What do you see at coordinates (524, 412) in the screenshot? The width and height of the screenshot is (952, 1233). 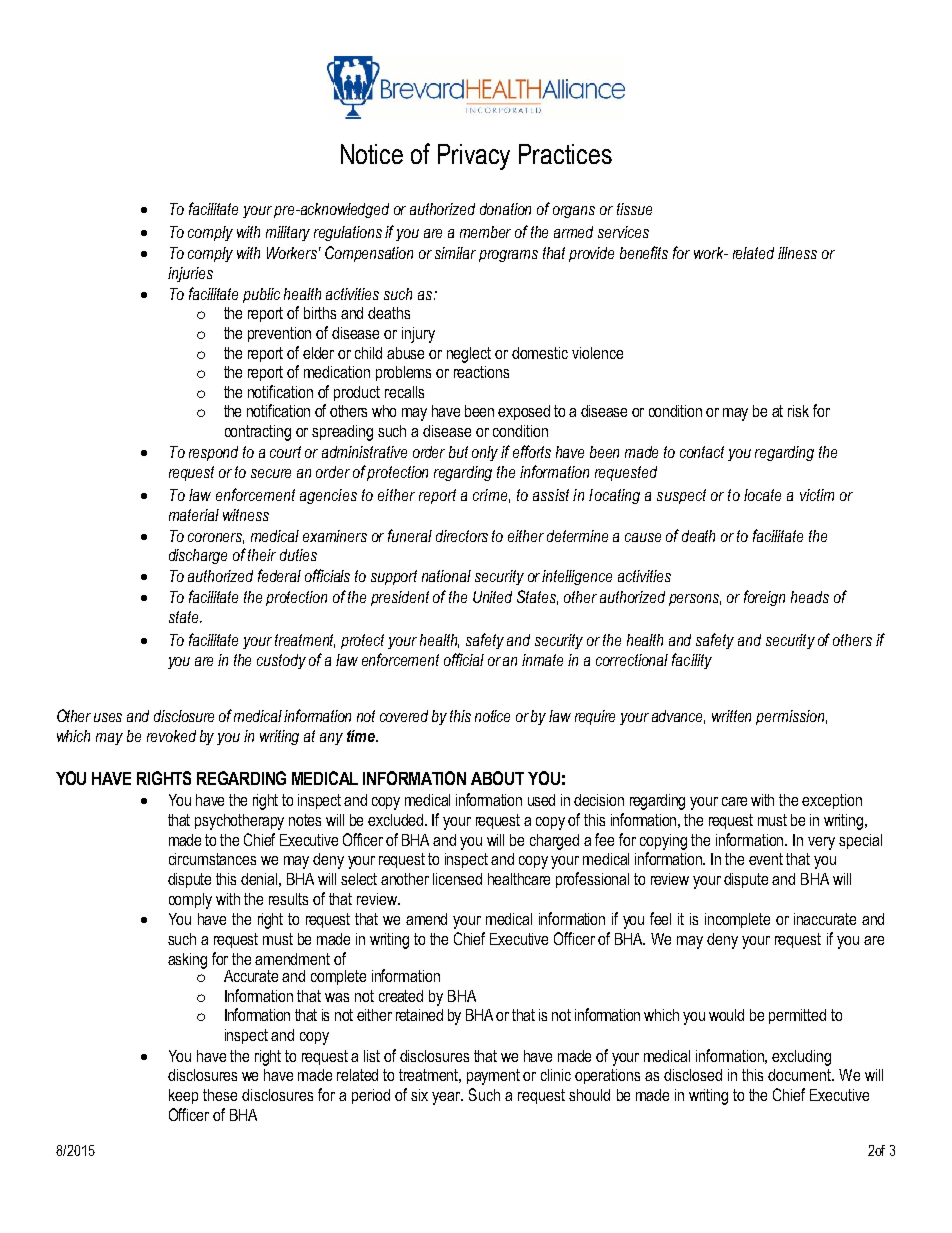 I see `exposed` at bounding box center [524, 412].
